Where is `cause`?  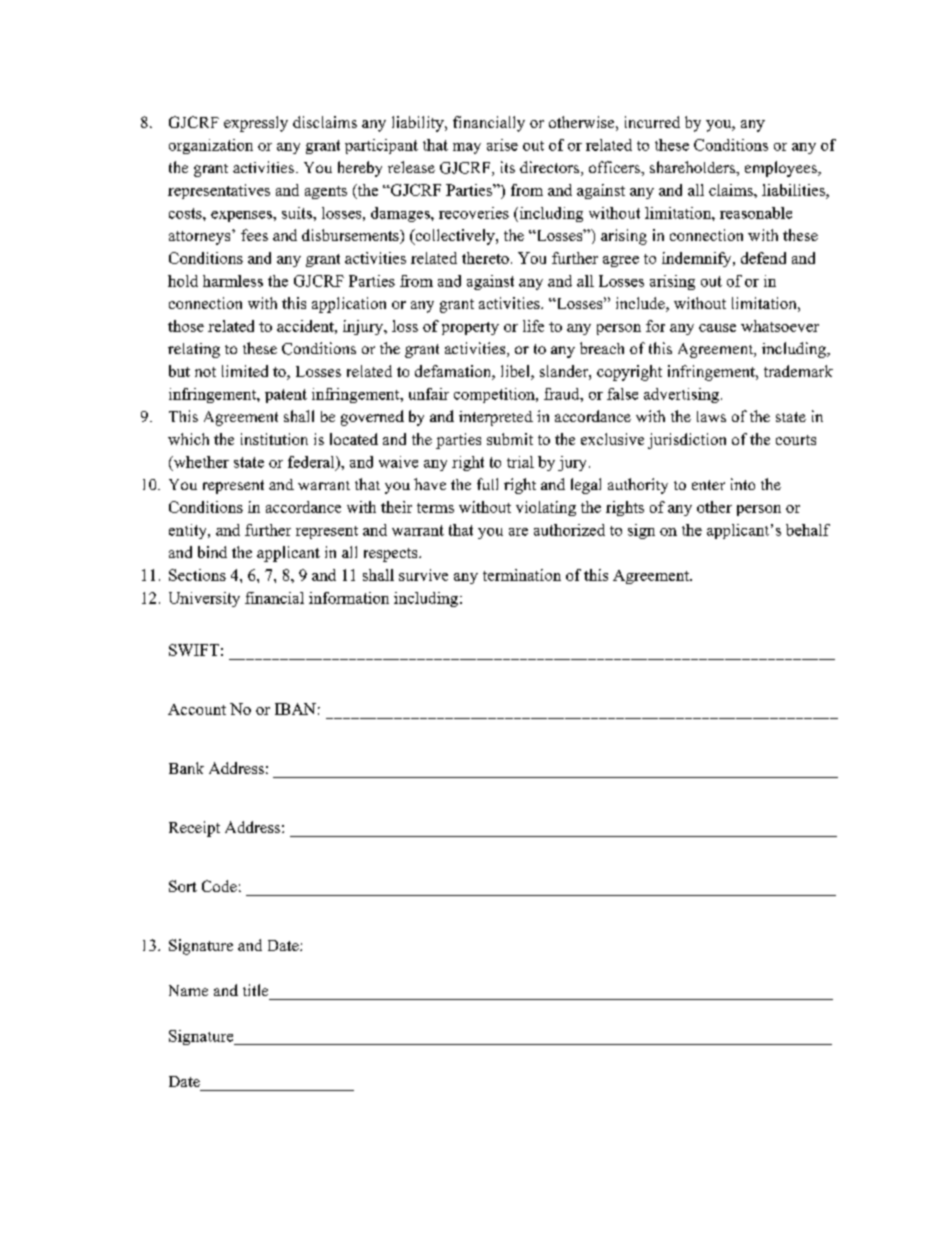 cause is located at coordinates (717, 328).
